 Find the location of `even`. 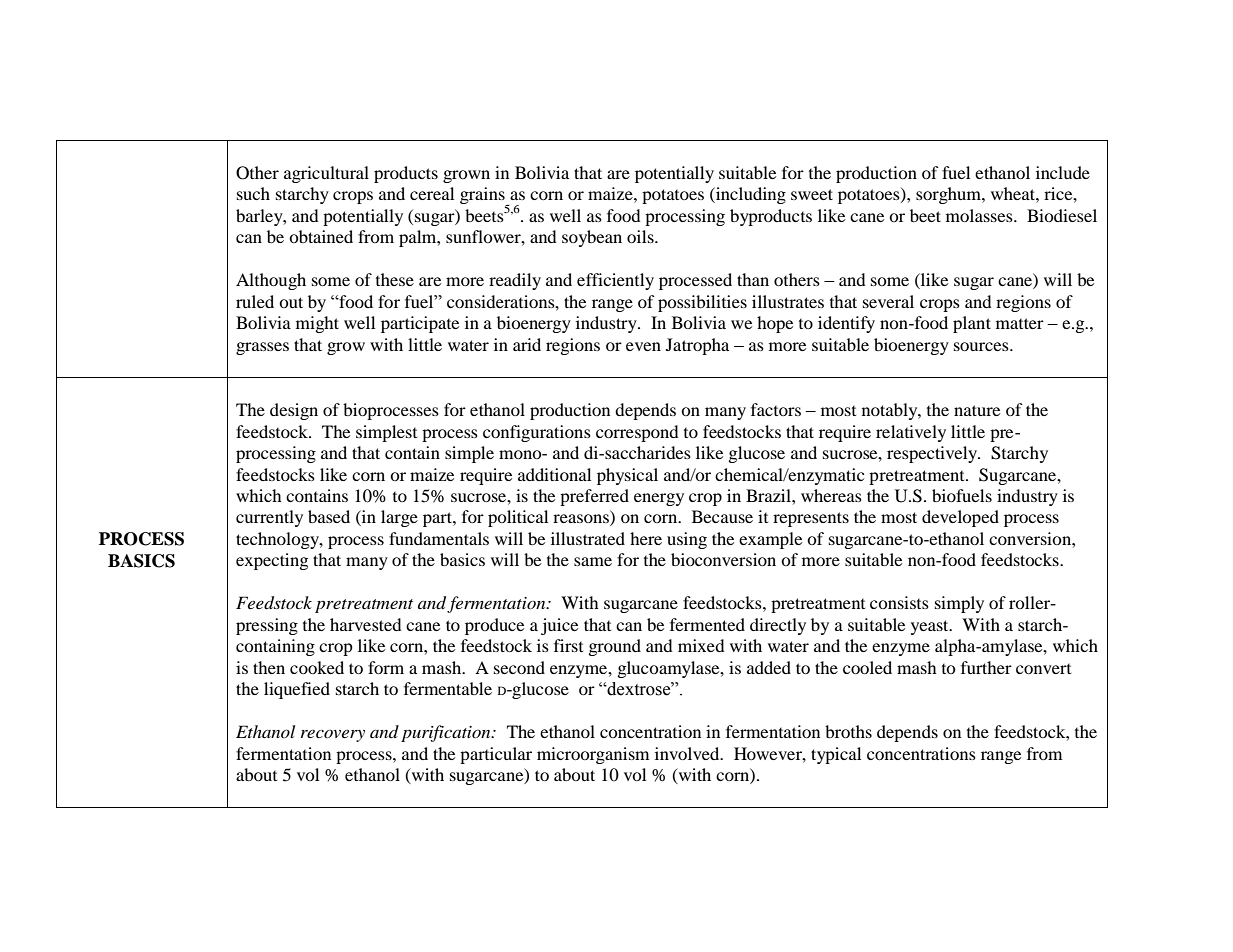

even is located at coordinates (643, 346).
